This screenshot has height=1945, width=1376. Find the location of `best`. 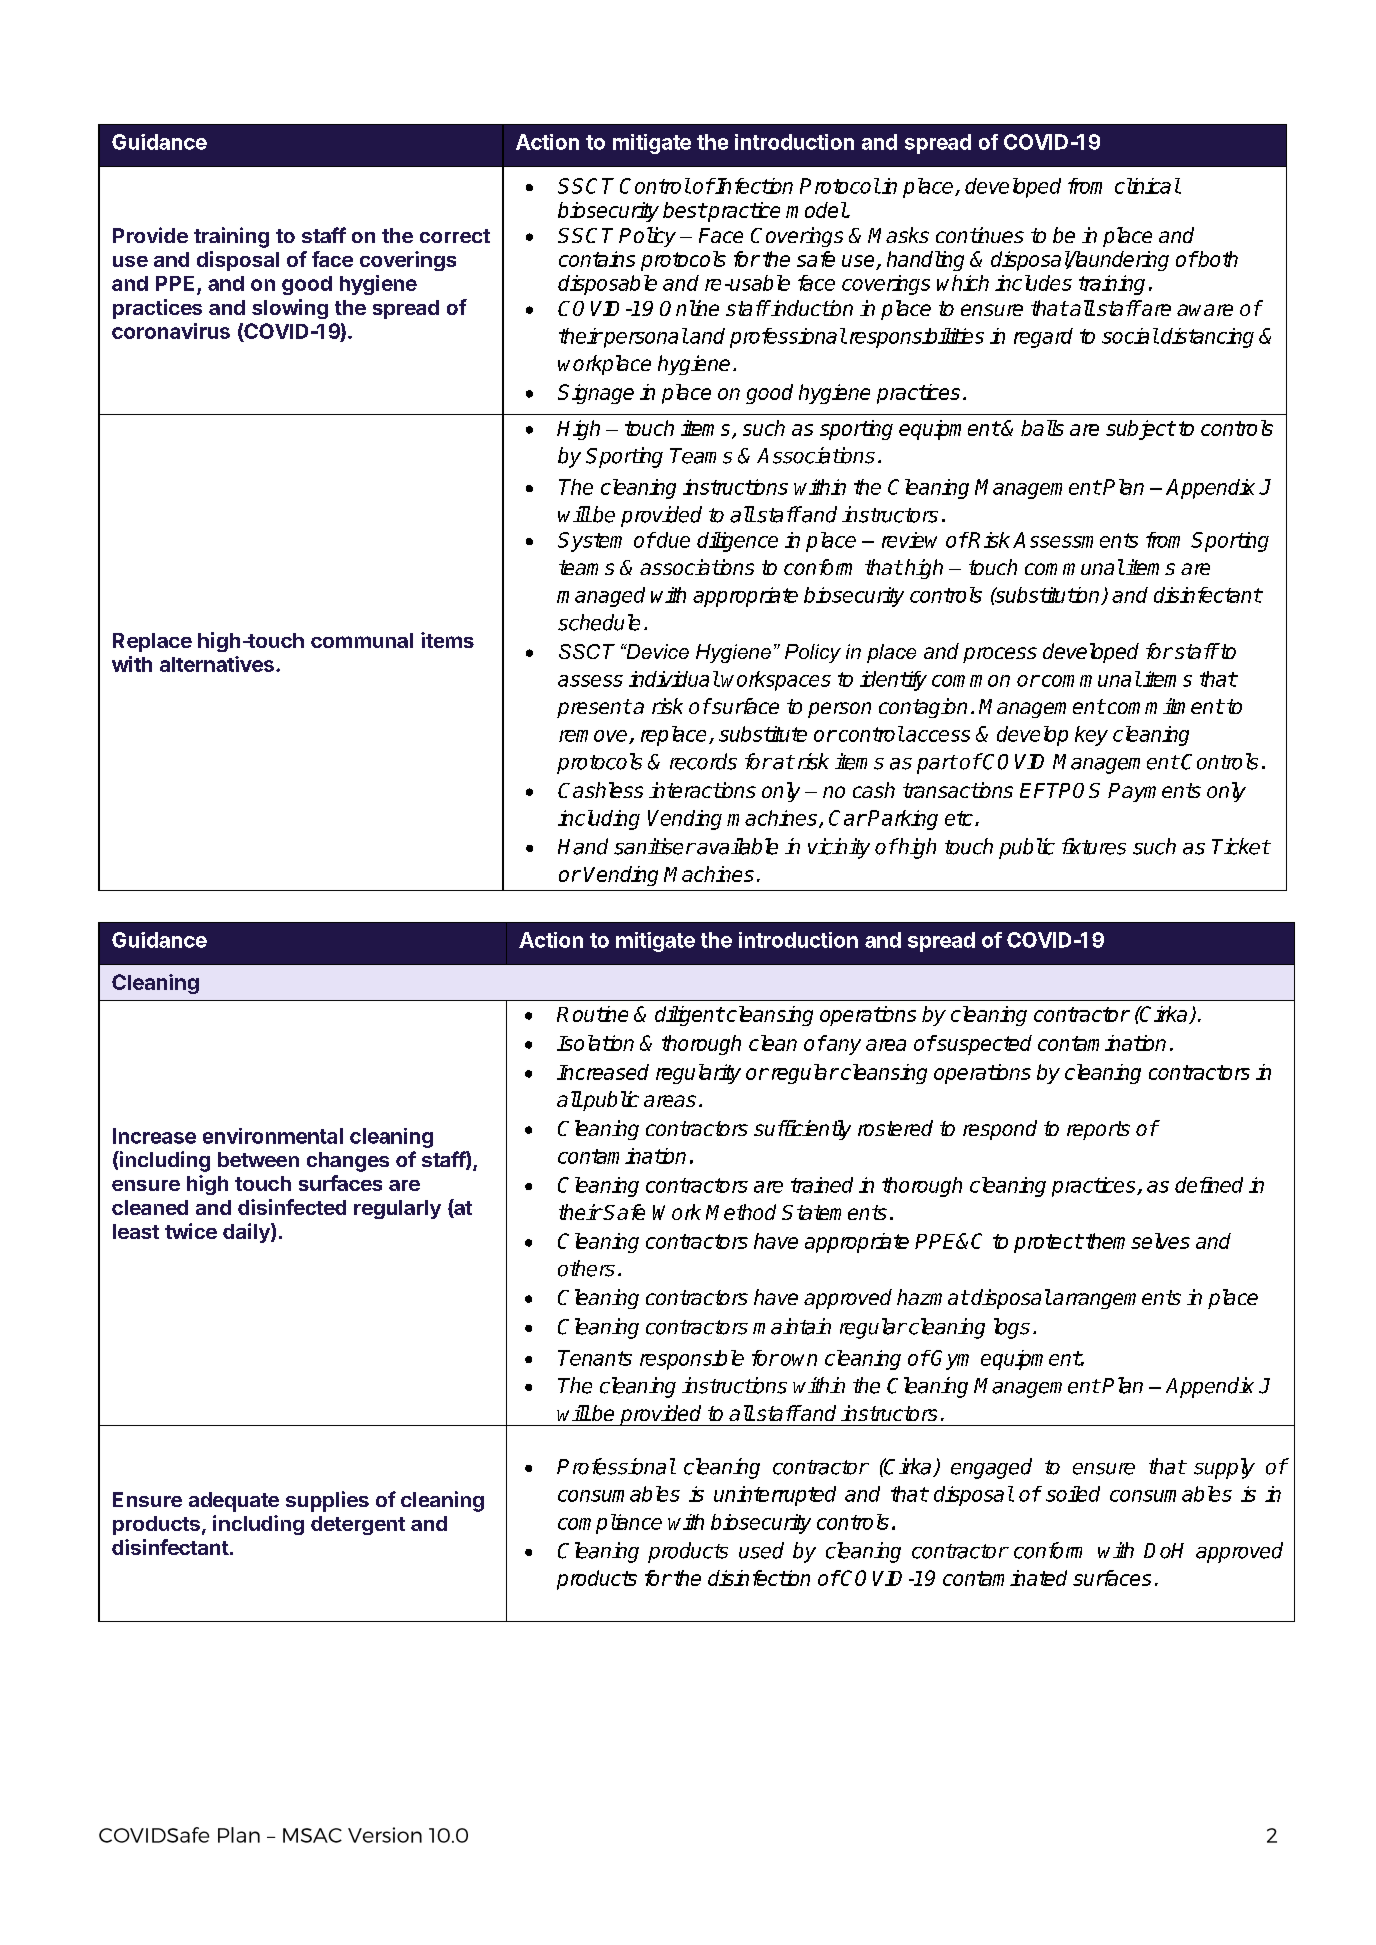

best is located at coordinates (684, 210).
